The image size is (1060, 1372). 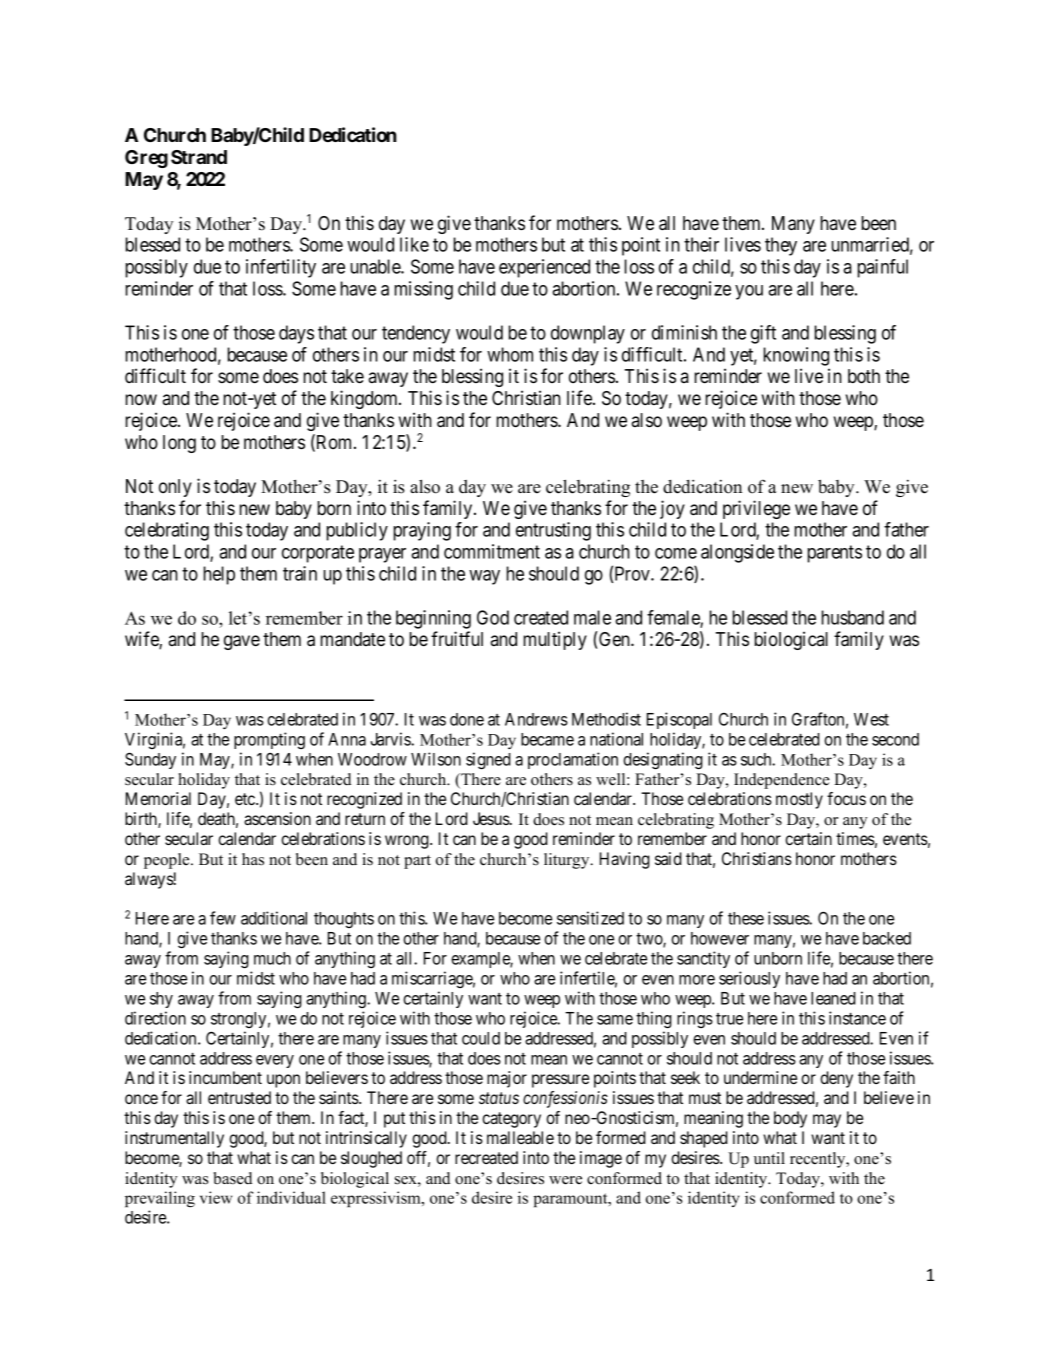 What do you see at coordinates (536, 719) in the document?
I see `Andrews` at bounding box center [536, 719].
